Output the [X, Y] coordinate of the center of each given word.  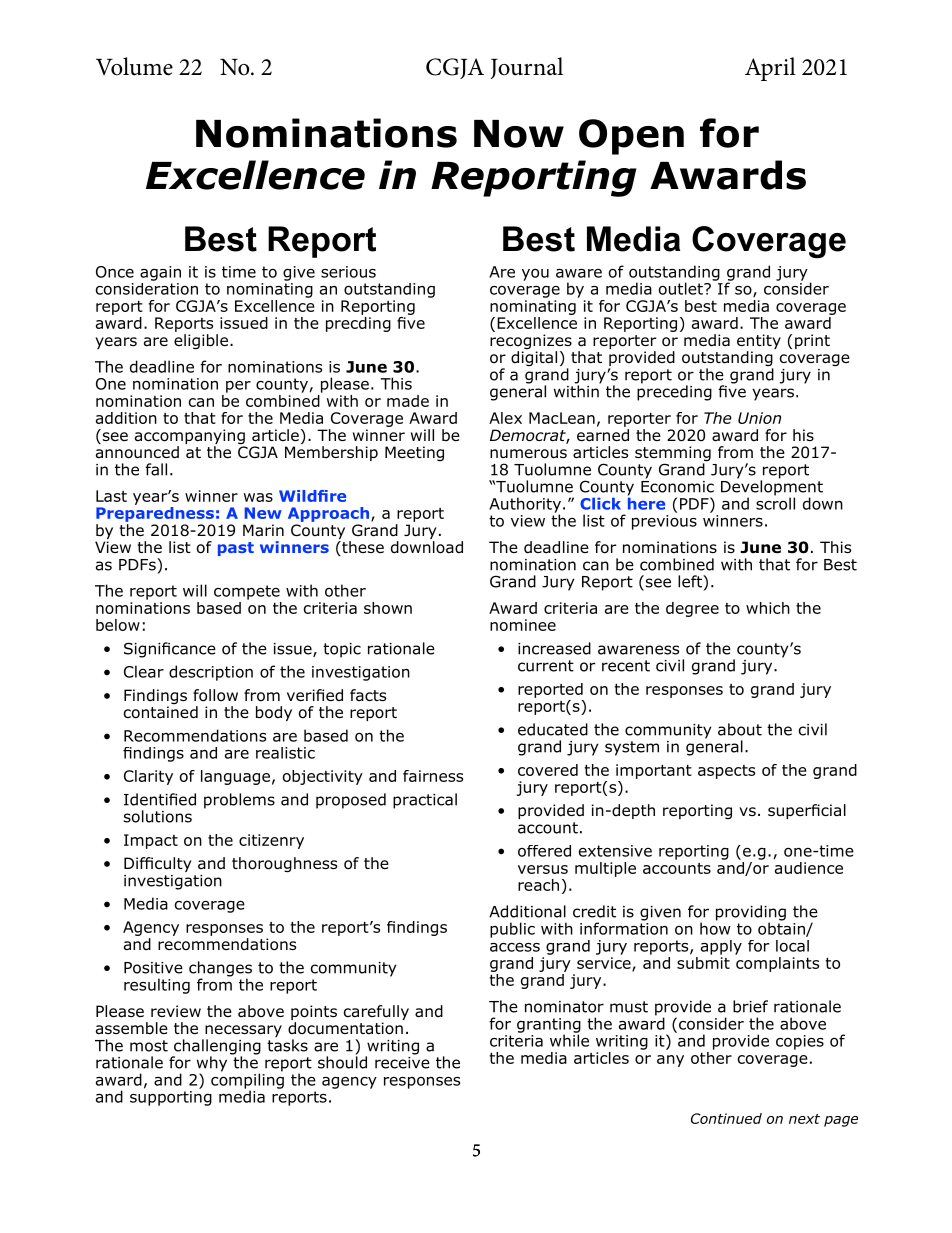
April [770, 69]
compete [247, 592]
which [768, 608]
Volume [134, 66]
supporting [171, 1098]
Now [519, 134]
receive [402, 1061]
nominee [523, 625]
